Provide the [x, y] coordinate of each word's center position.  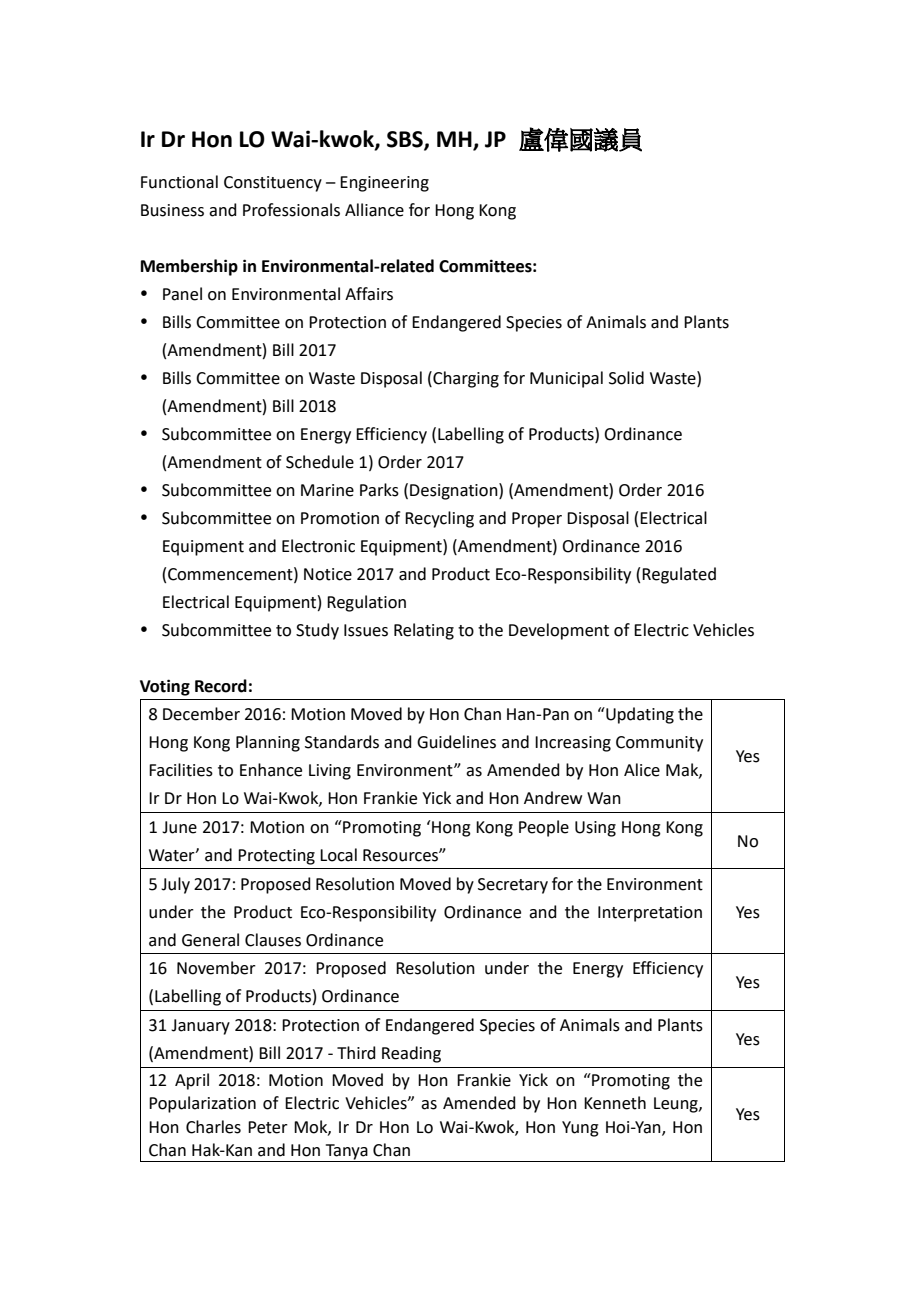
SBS [406, 140]
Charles [213, 1127]
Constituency [273, 184]
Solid [626, 378]
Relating [424, 631]
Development [559, 631]
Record [221, 686]
